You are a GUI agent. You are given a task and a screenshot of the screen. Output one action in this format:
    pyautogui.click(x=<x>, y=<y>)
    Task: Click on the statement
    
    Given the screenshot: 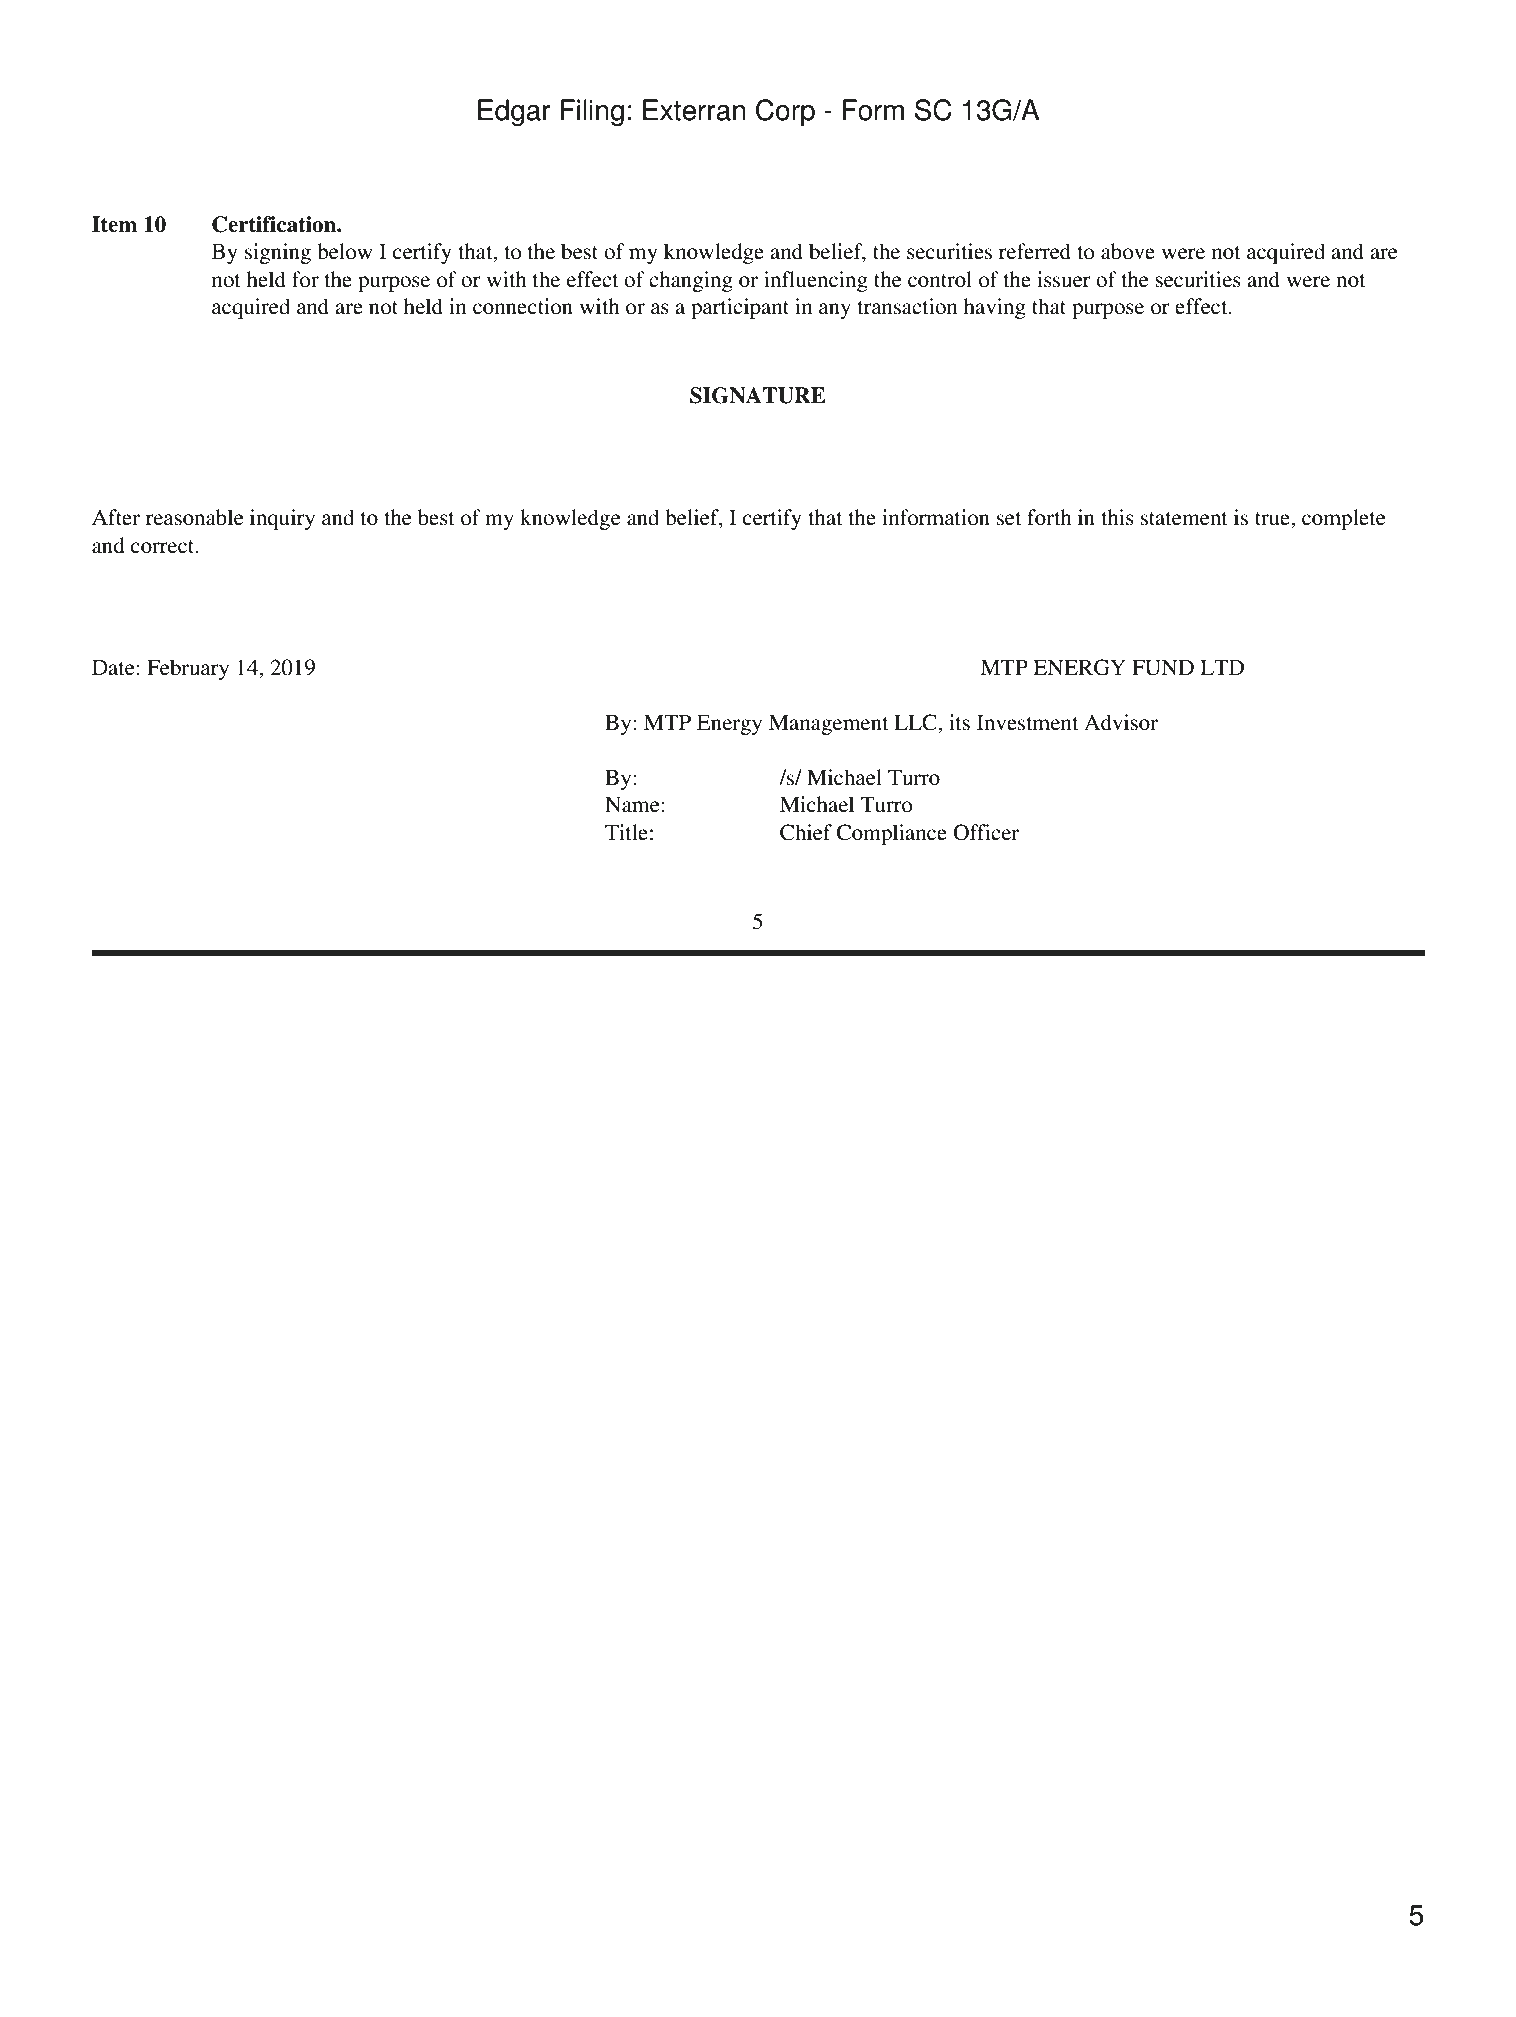 What is the action you would take?
    pyautogui.click(x=1184, y=519)
